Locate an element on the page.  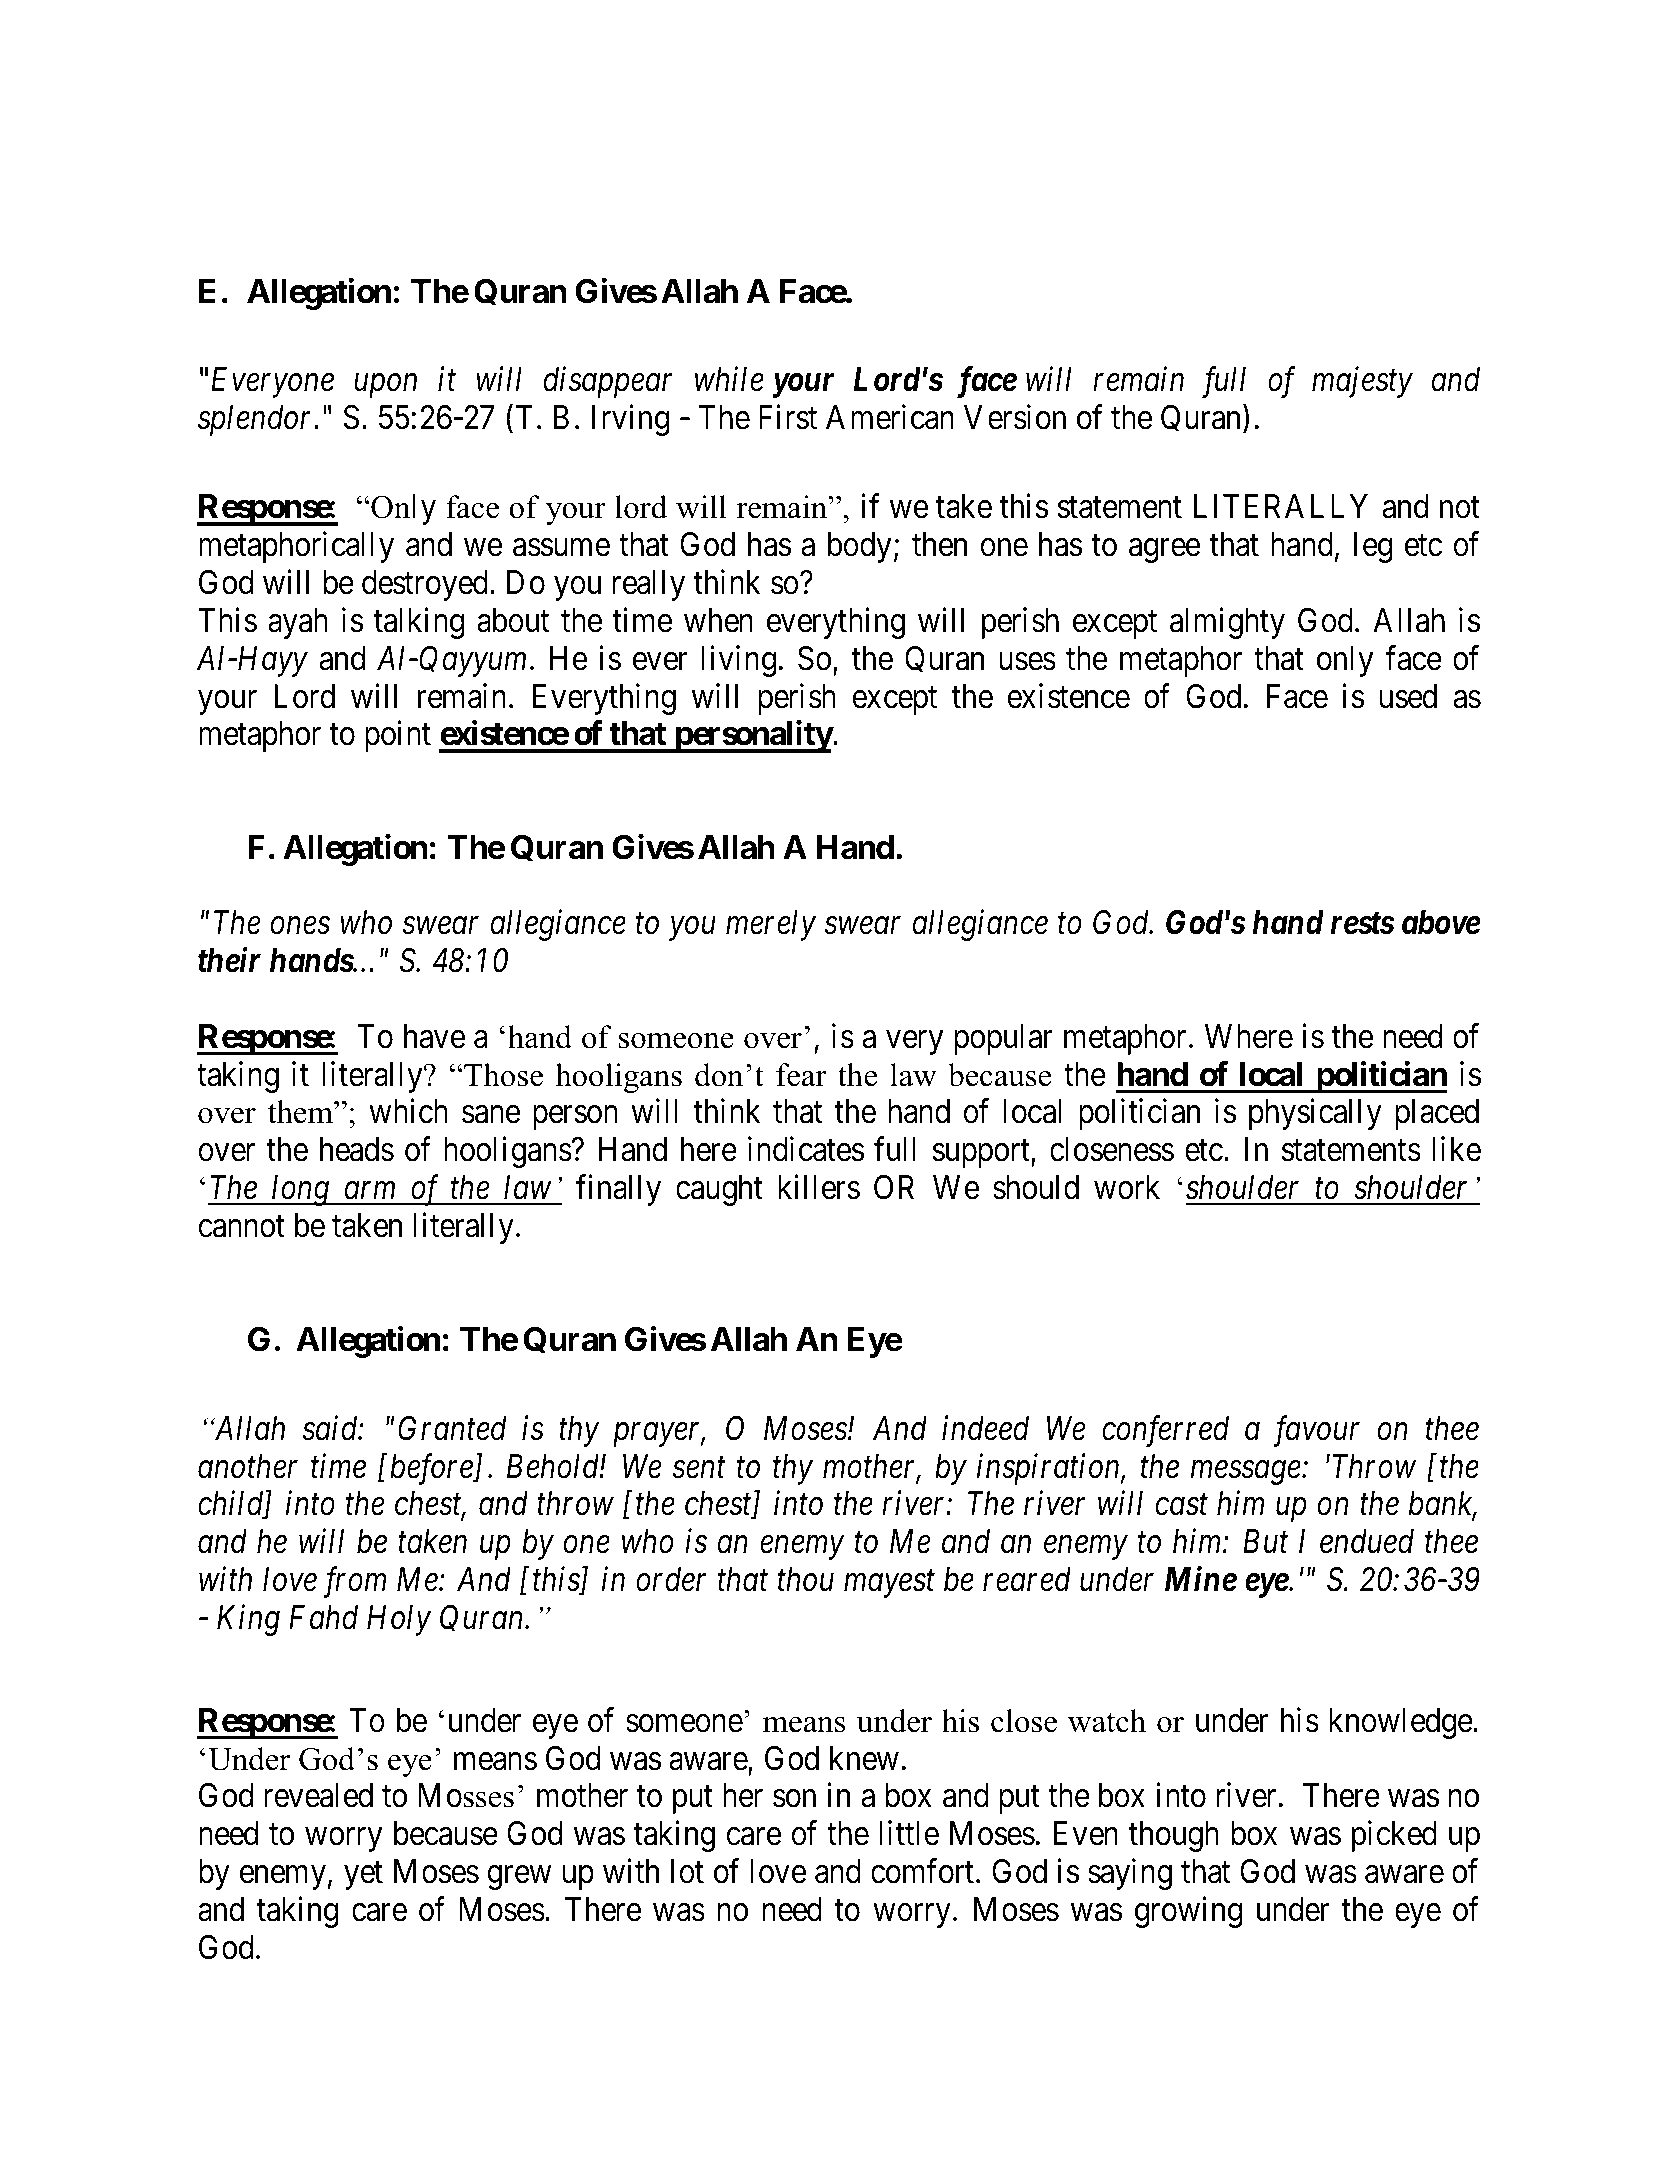
majesty is located at coordinates (1362, 383).
